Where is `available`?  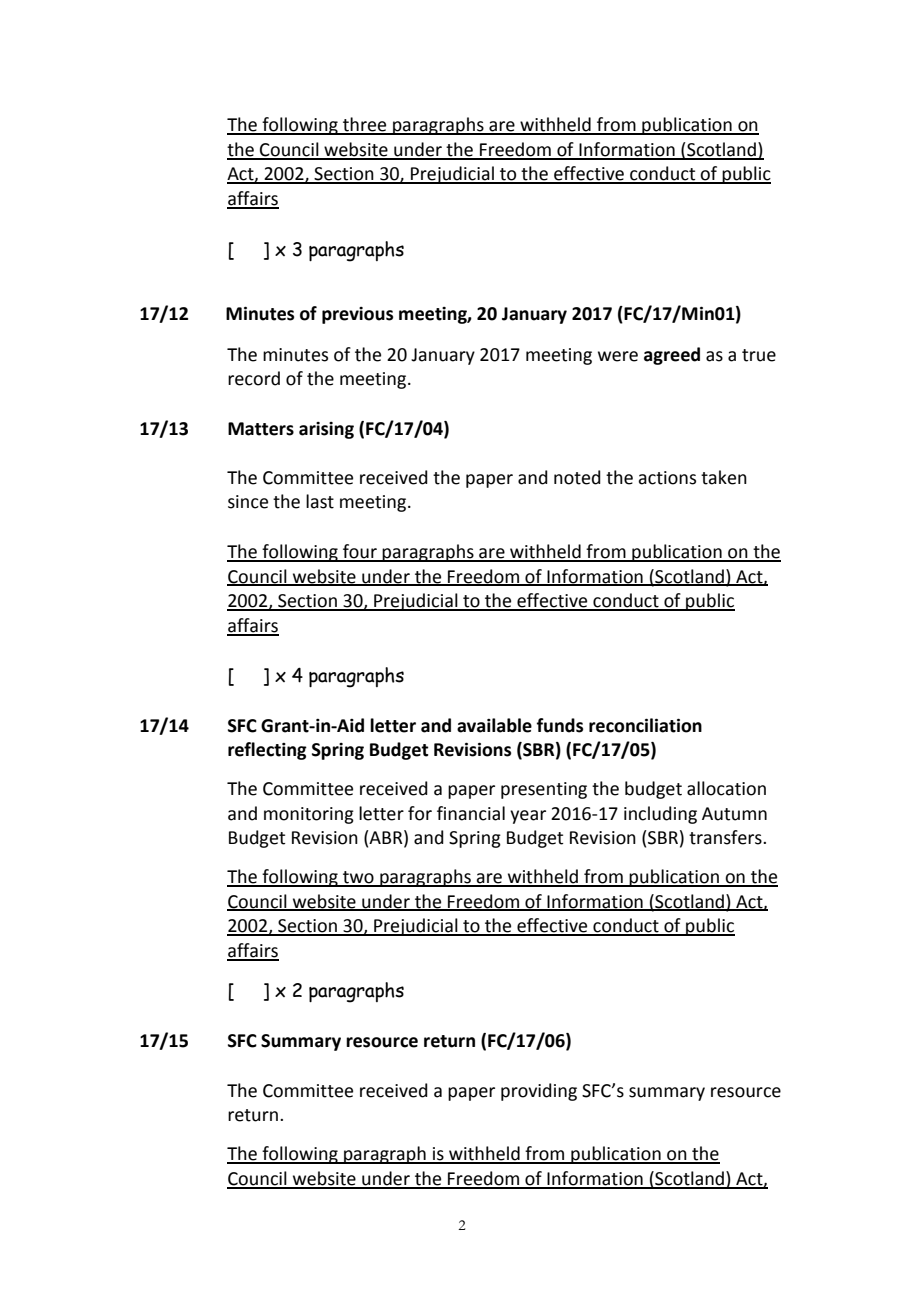
available is located at coordinates (494, 725).
